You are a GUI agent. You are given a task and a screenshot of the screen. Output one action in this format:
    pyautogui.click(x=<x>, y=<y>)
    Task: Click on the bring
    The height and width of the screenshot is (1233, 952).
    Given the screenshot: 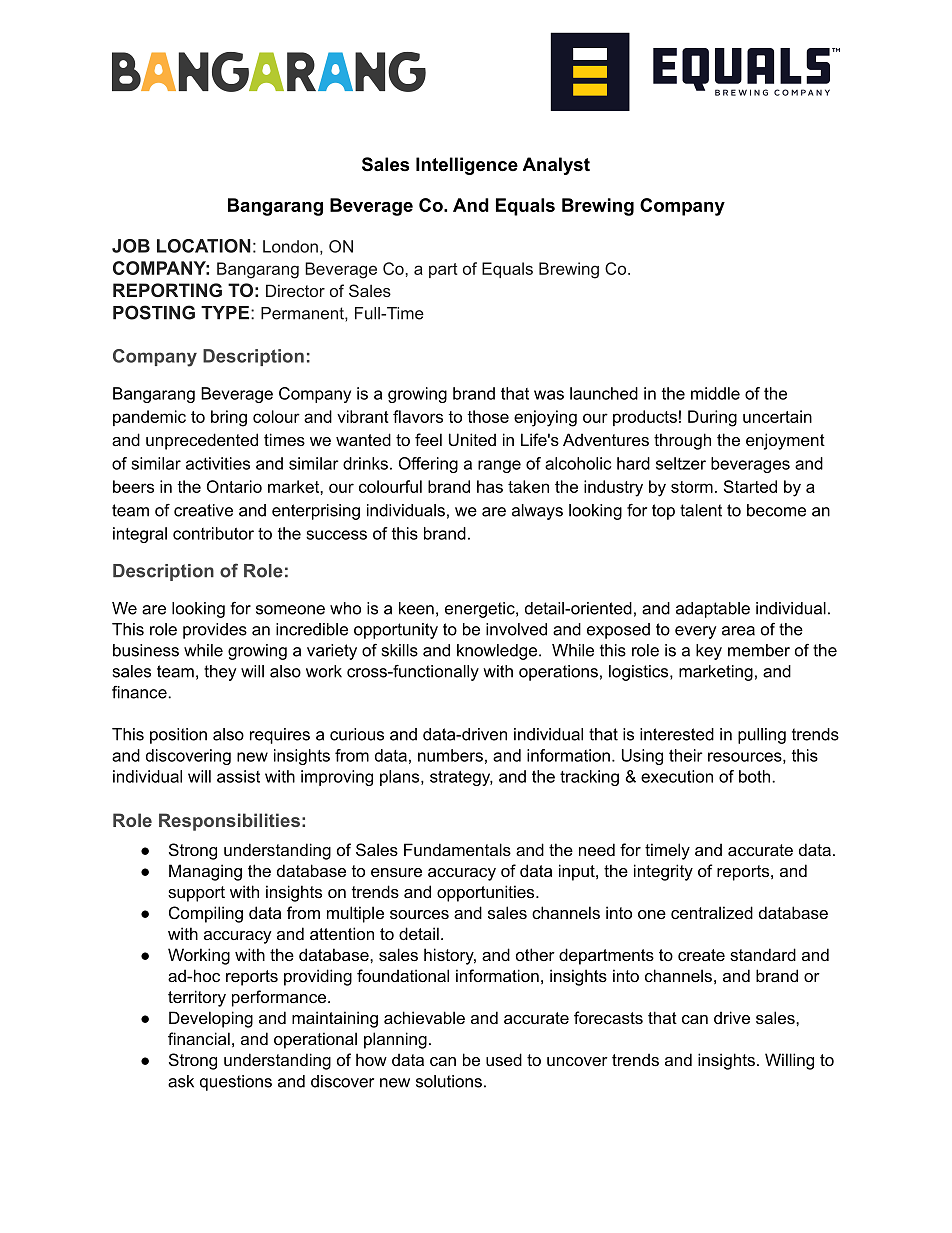 What is the action you would take?
    pyautogui.click(x=229, y=418)
